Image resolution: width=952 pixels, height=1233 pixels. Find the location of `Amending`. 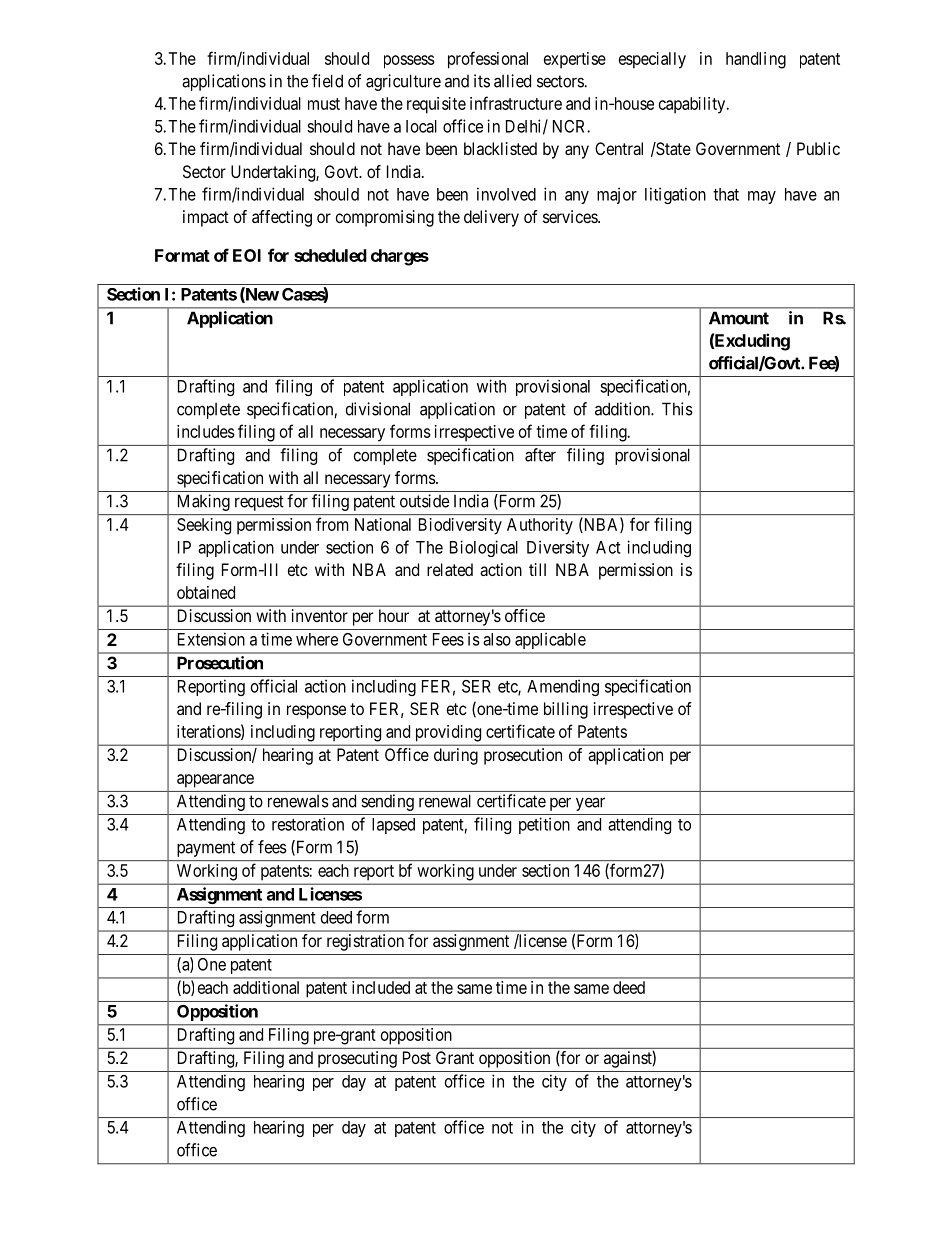

Amending is located at coordinates (563, 687).
